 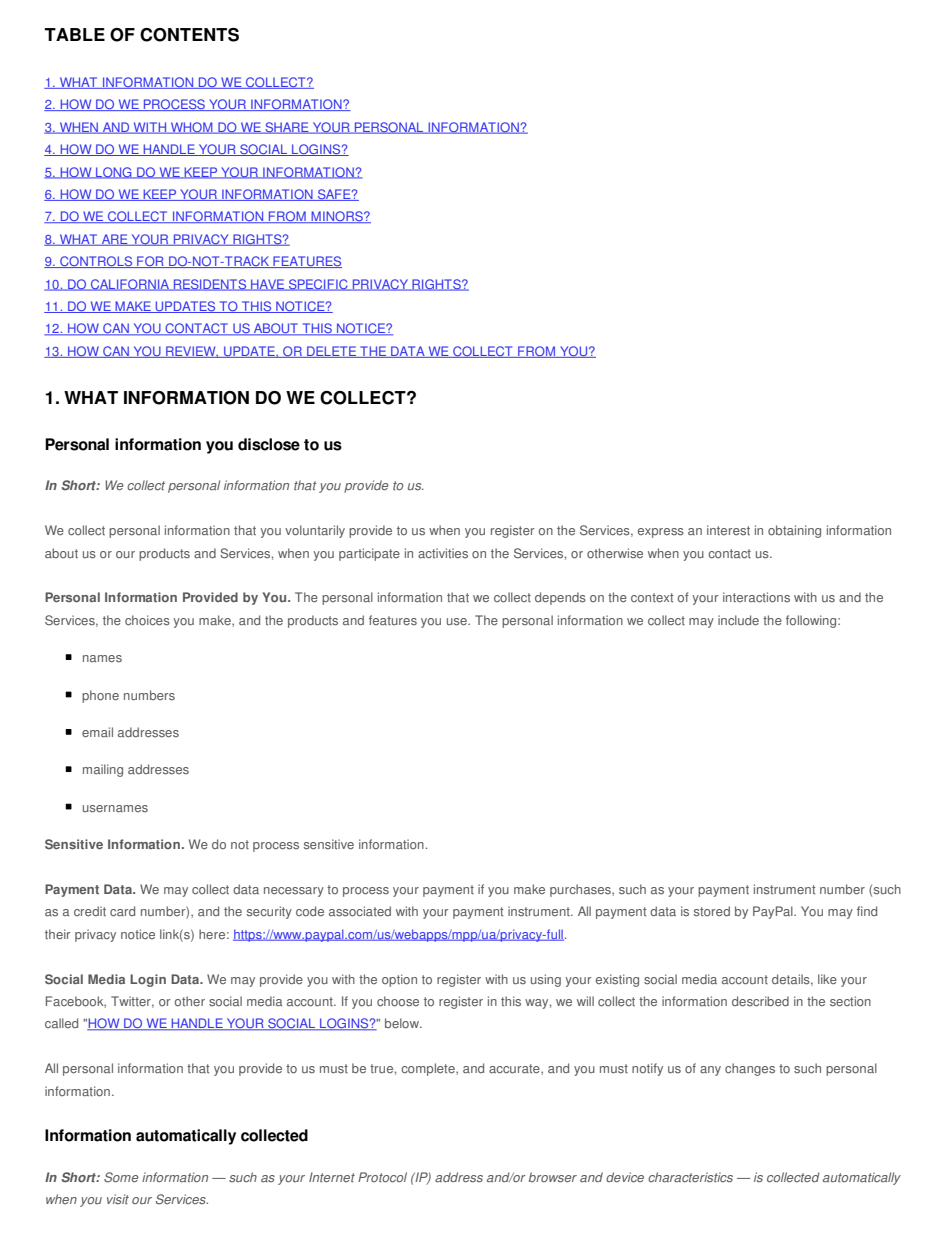 I want to click on SHARE, so click(x=287, y=128).
